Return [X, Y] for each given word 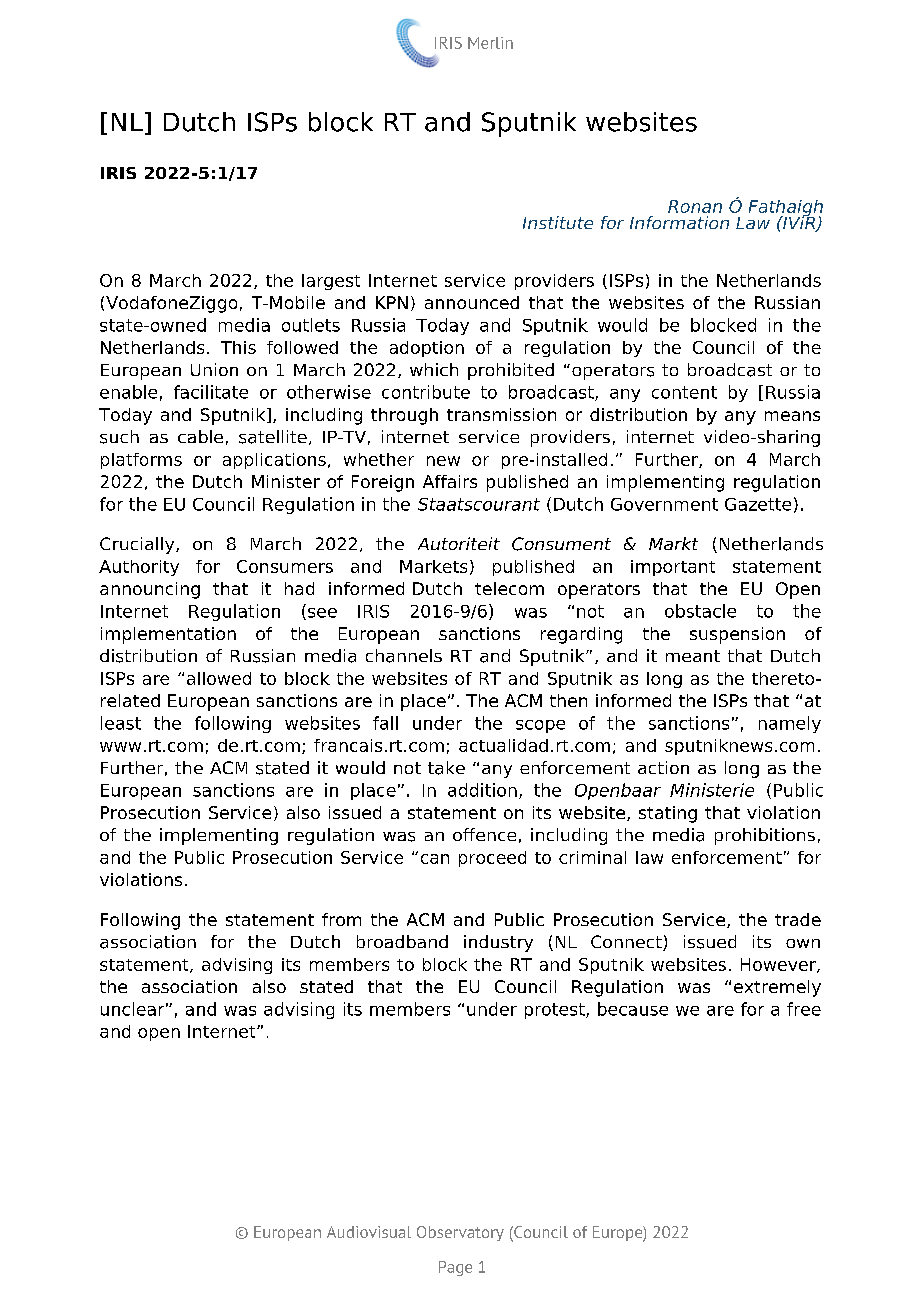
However [779, 965]
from [341, 919]
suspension [737, 635]
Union [214, 369]
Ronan [695, 206]
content [684, 392]
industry [498, 943]
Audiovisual [369, 1232]
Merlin [490, 43]
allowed [219, 678]
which [434, 369]
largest [331, 282]
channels [404, 656]
